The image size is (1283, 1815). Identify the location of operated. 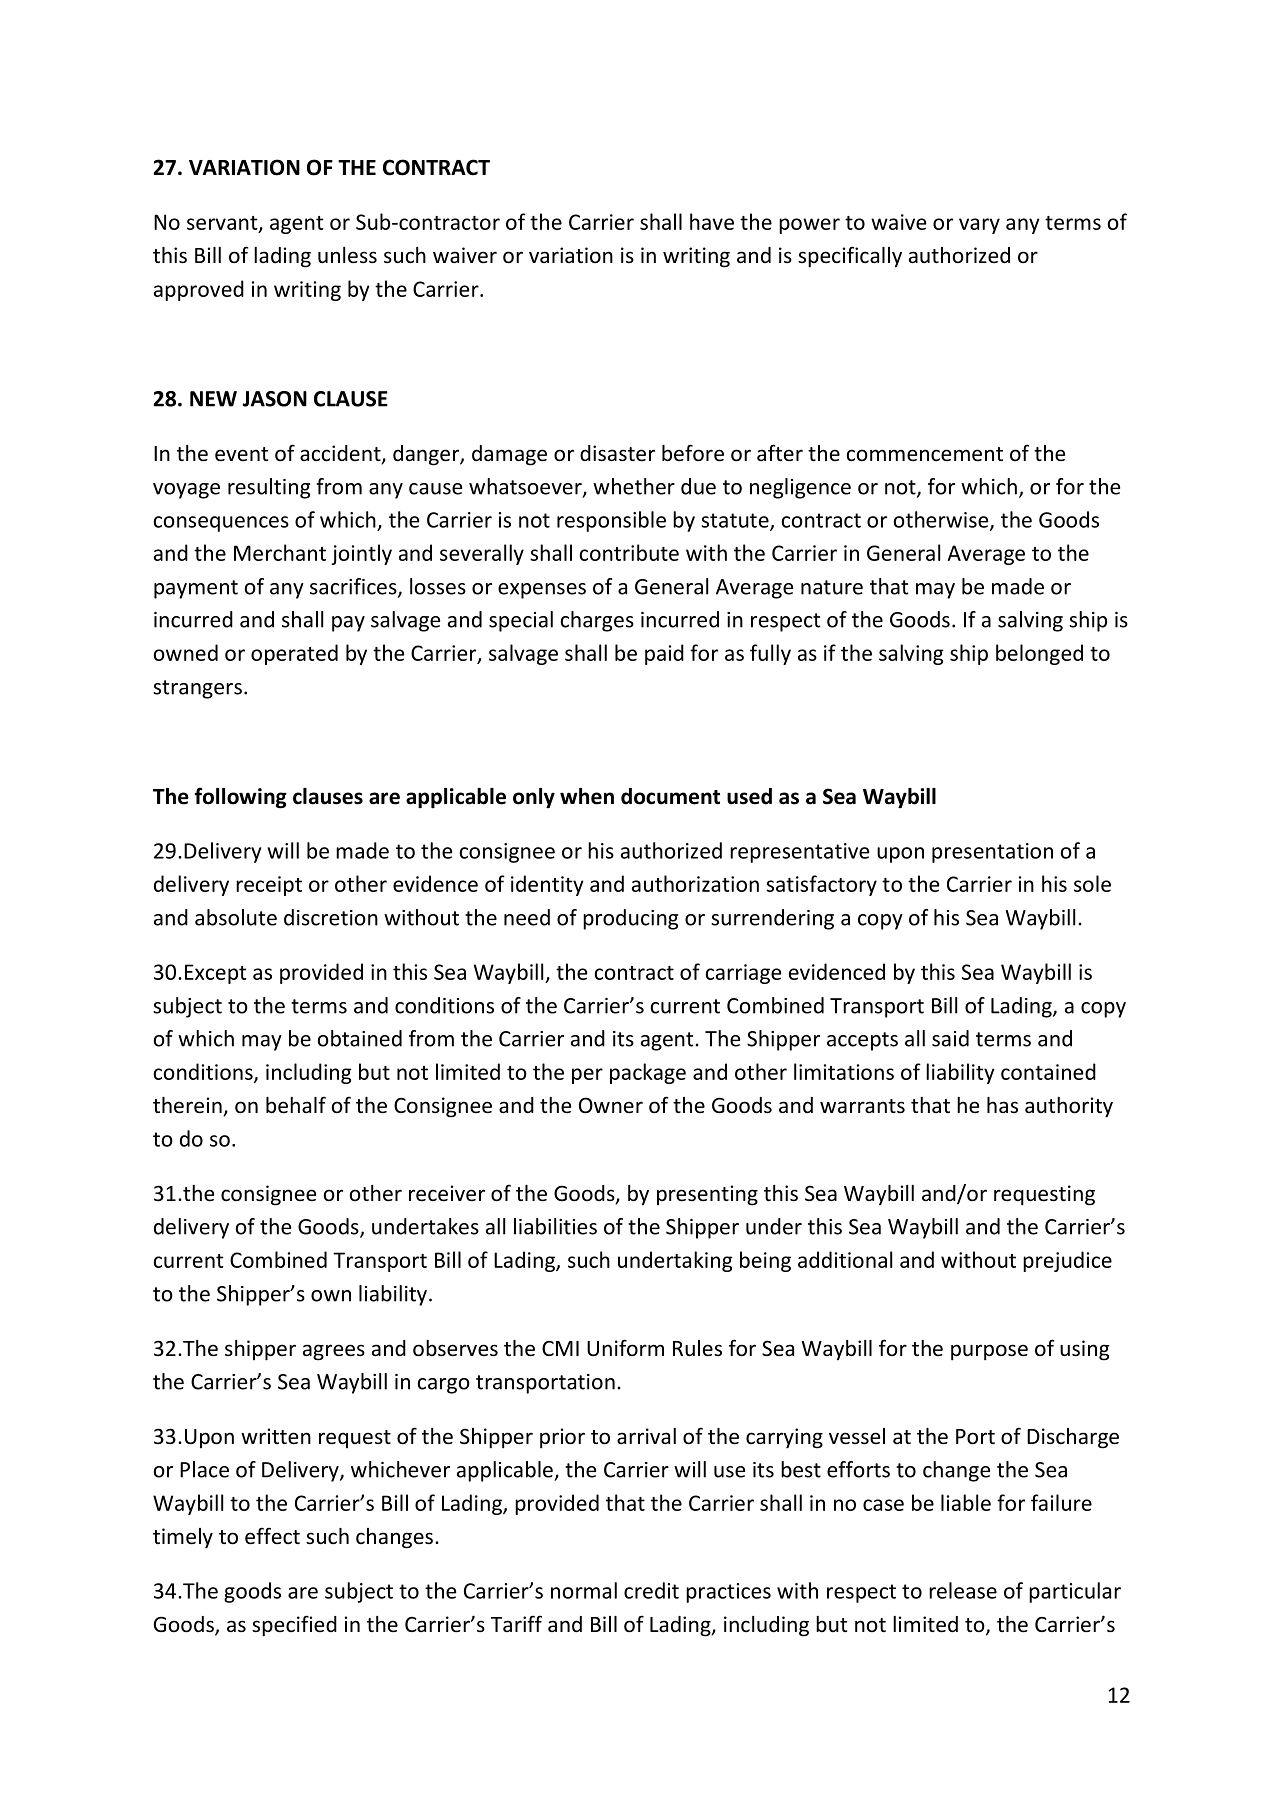
(294, 654).
